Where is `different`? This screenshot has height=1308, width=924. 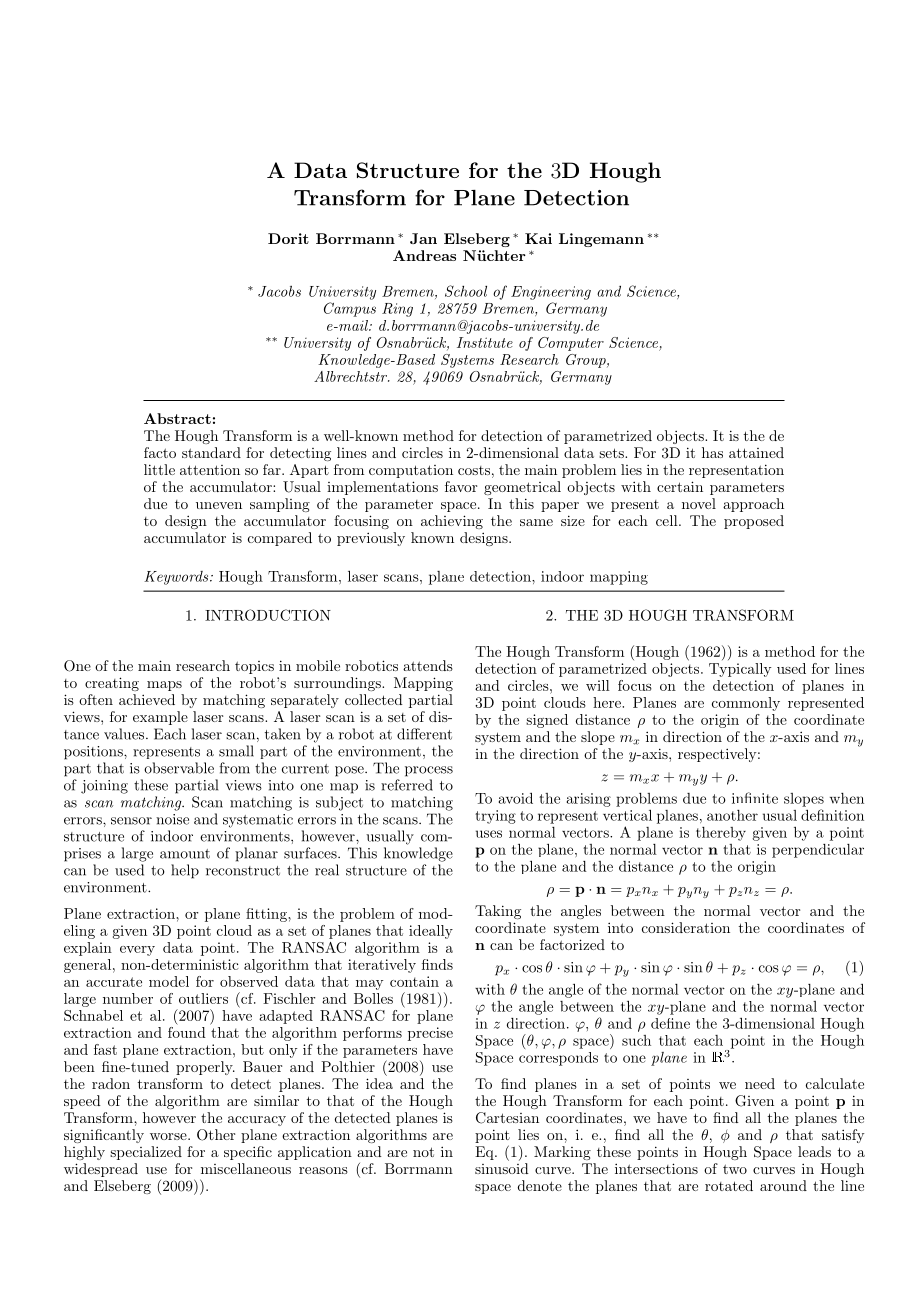
different is located at coordinates (424, 734).
